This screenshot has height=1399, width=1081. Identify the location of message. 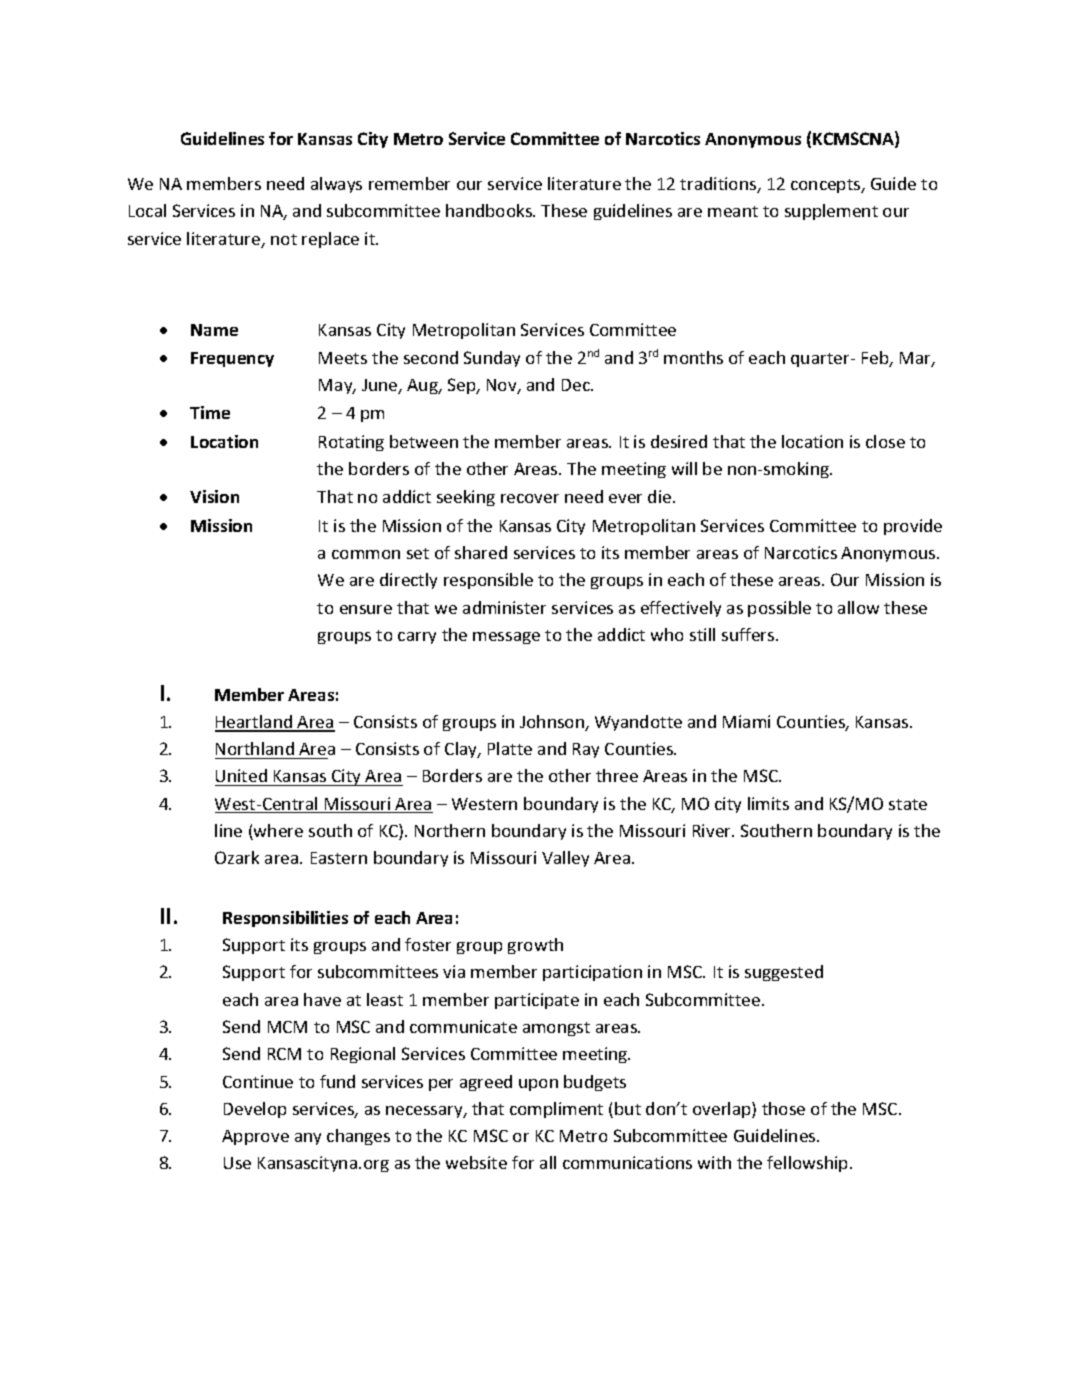
(506, 638).
